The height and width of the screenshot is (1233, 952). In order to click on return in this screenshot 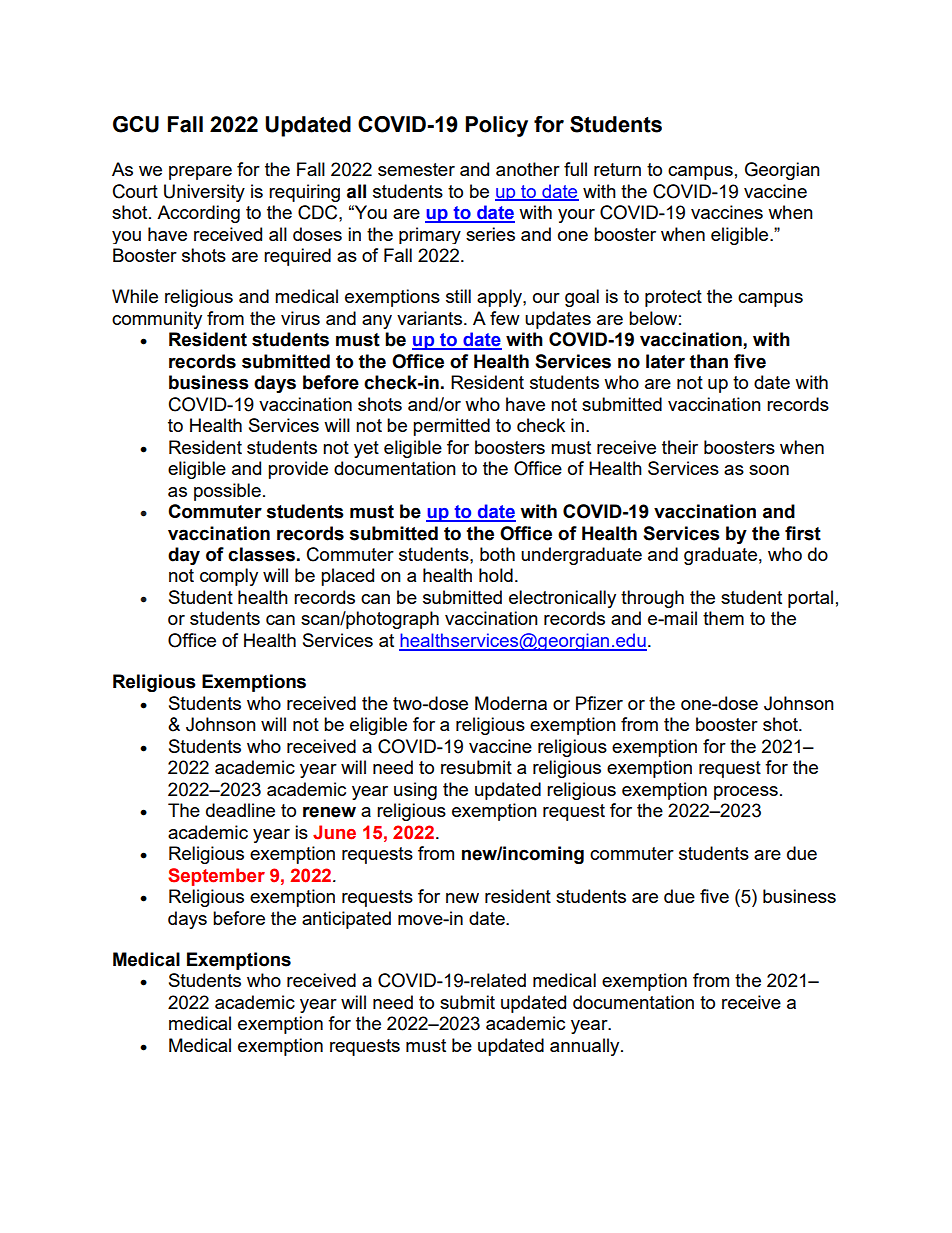, I will do `click(617, 169)`.
